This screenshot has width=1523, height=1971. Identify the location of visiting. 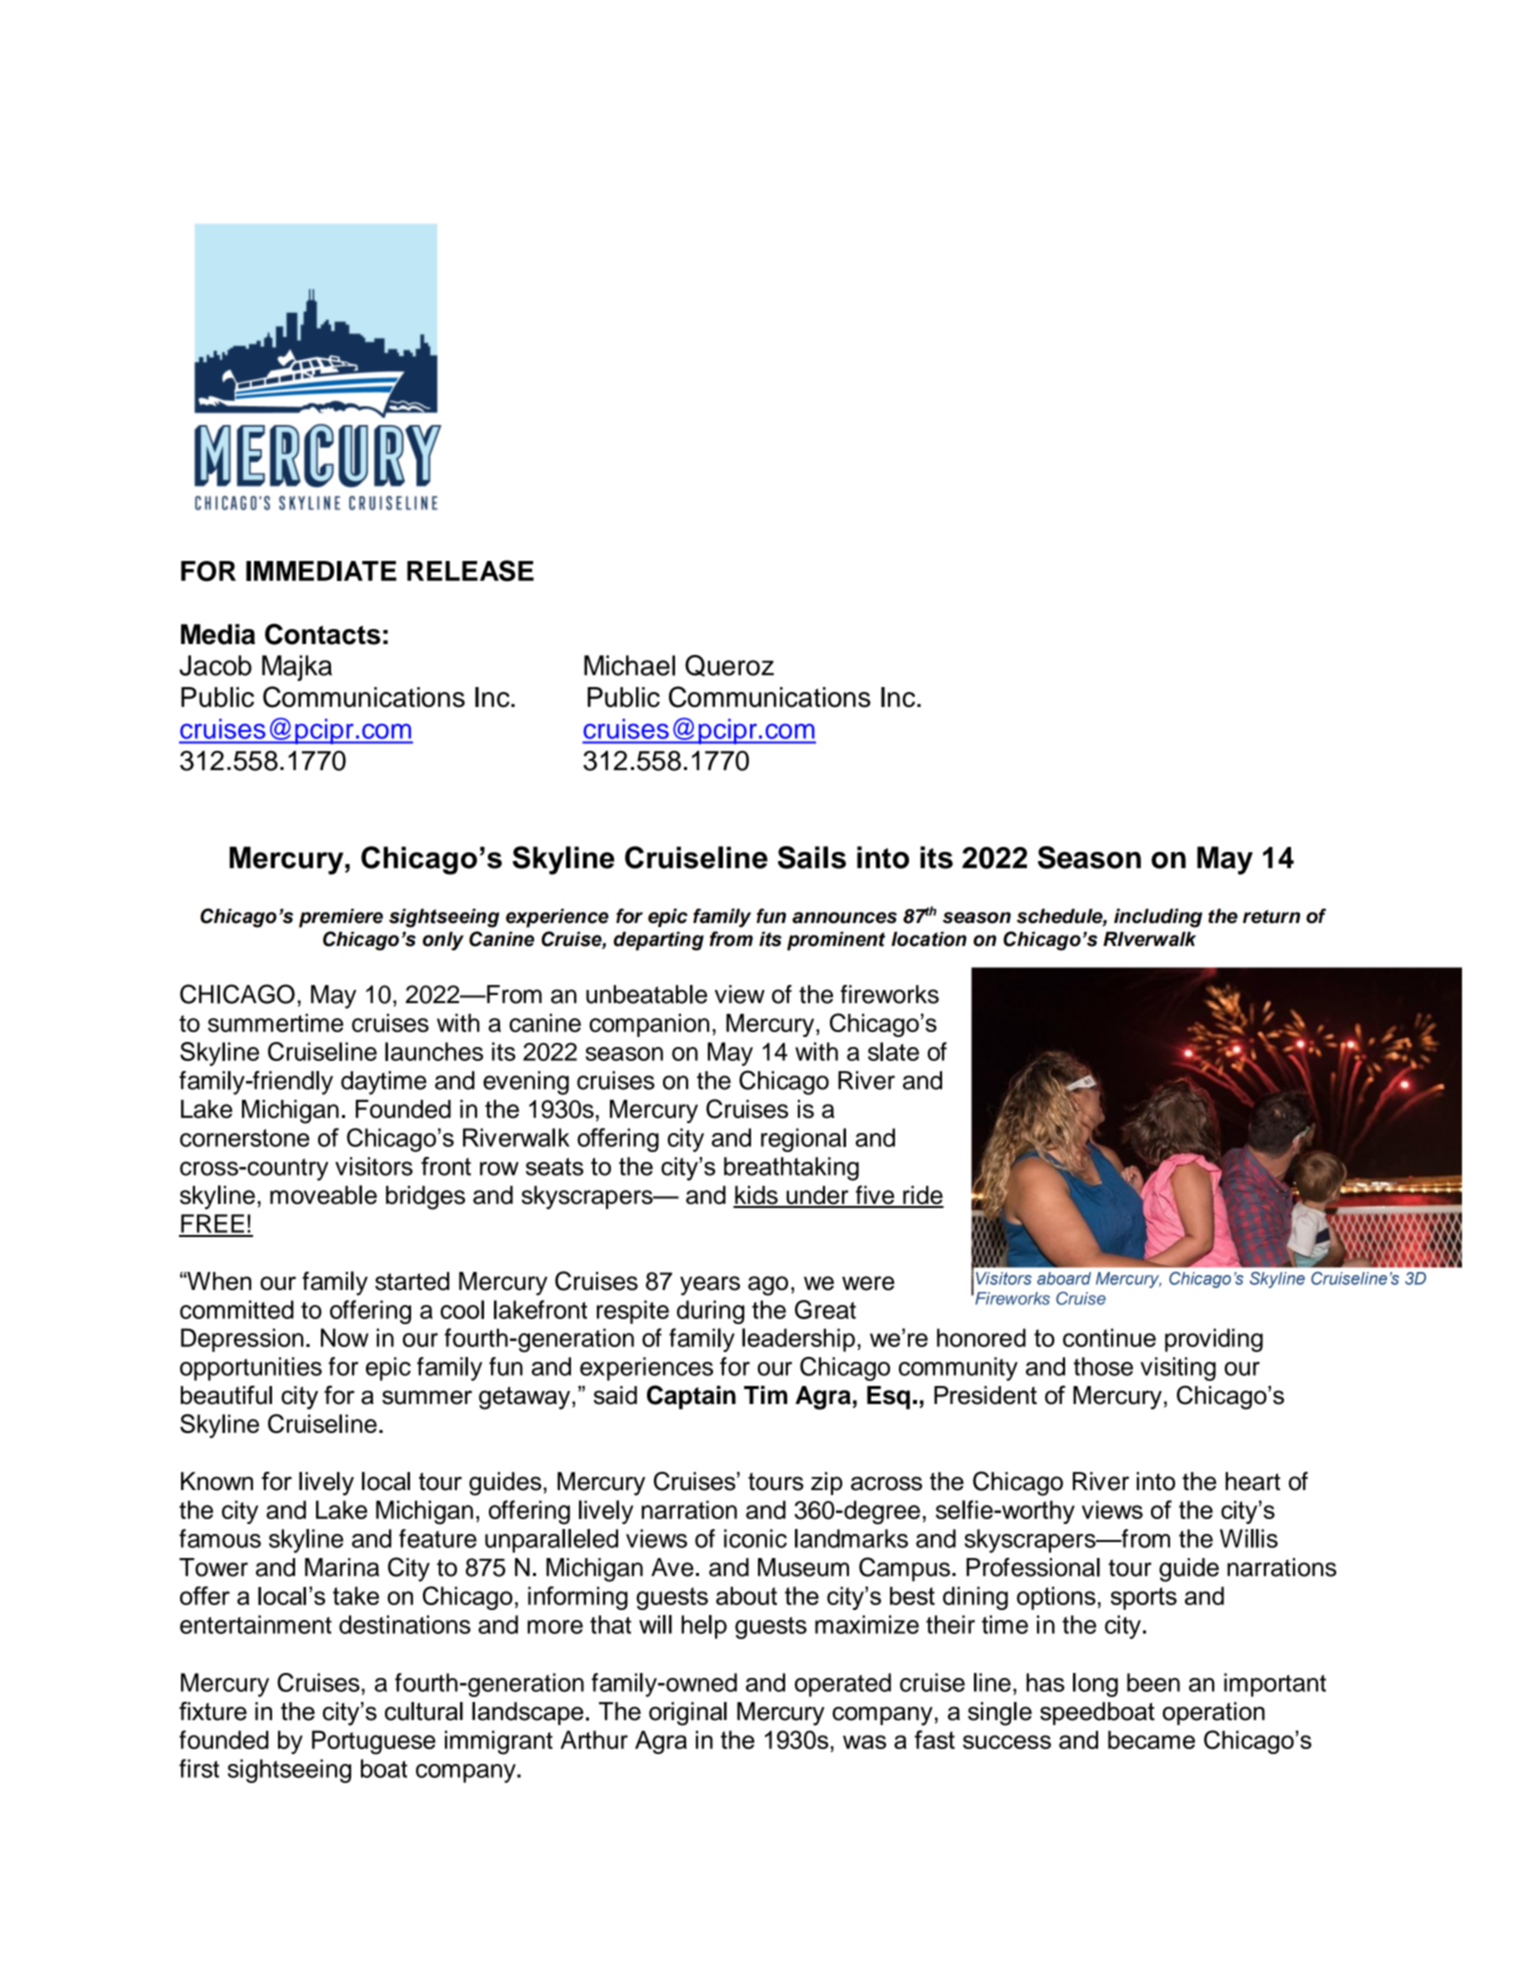
(1178, 1369).
